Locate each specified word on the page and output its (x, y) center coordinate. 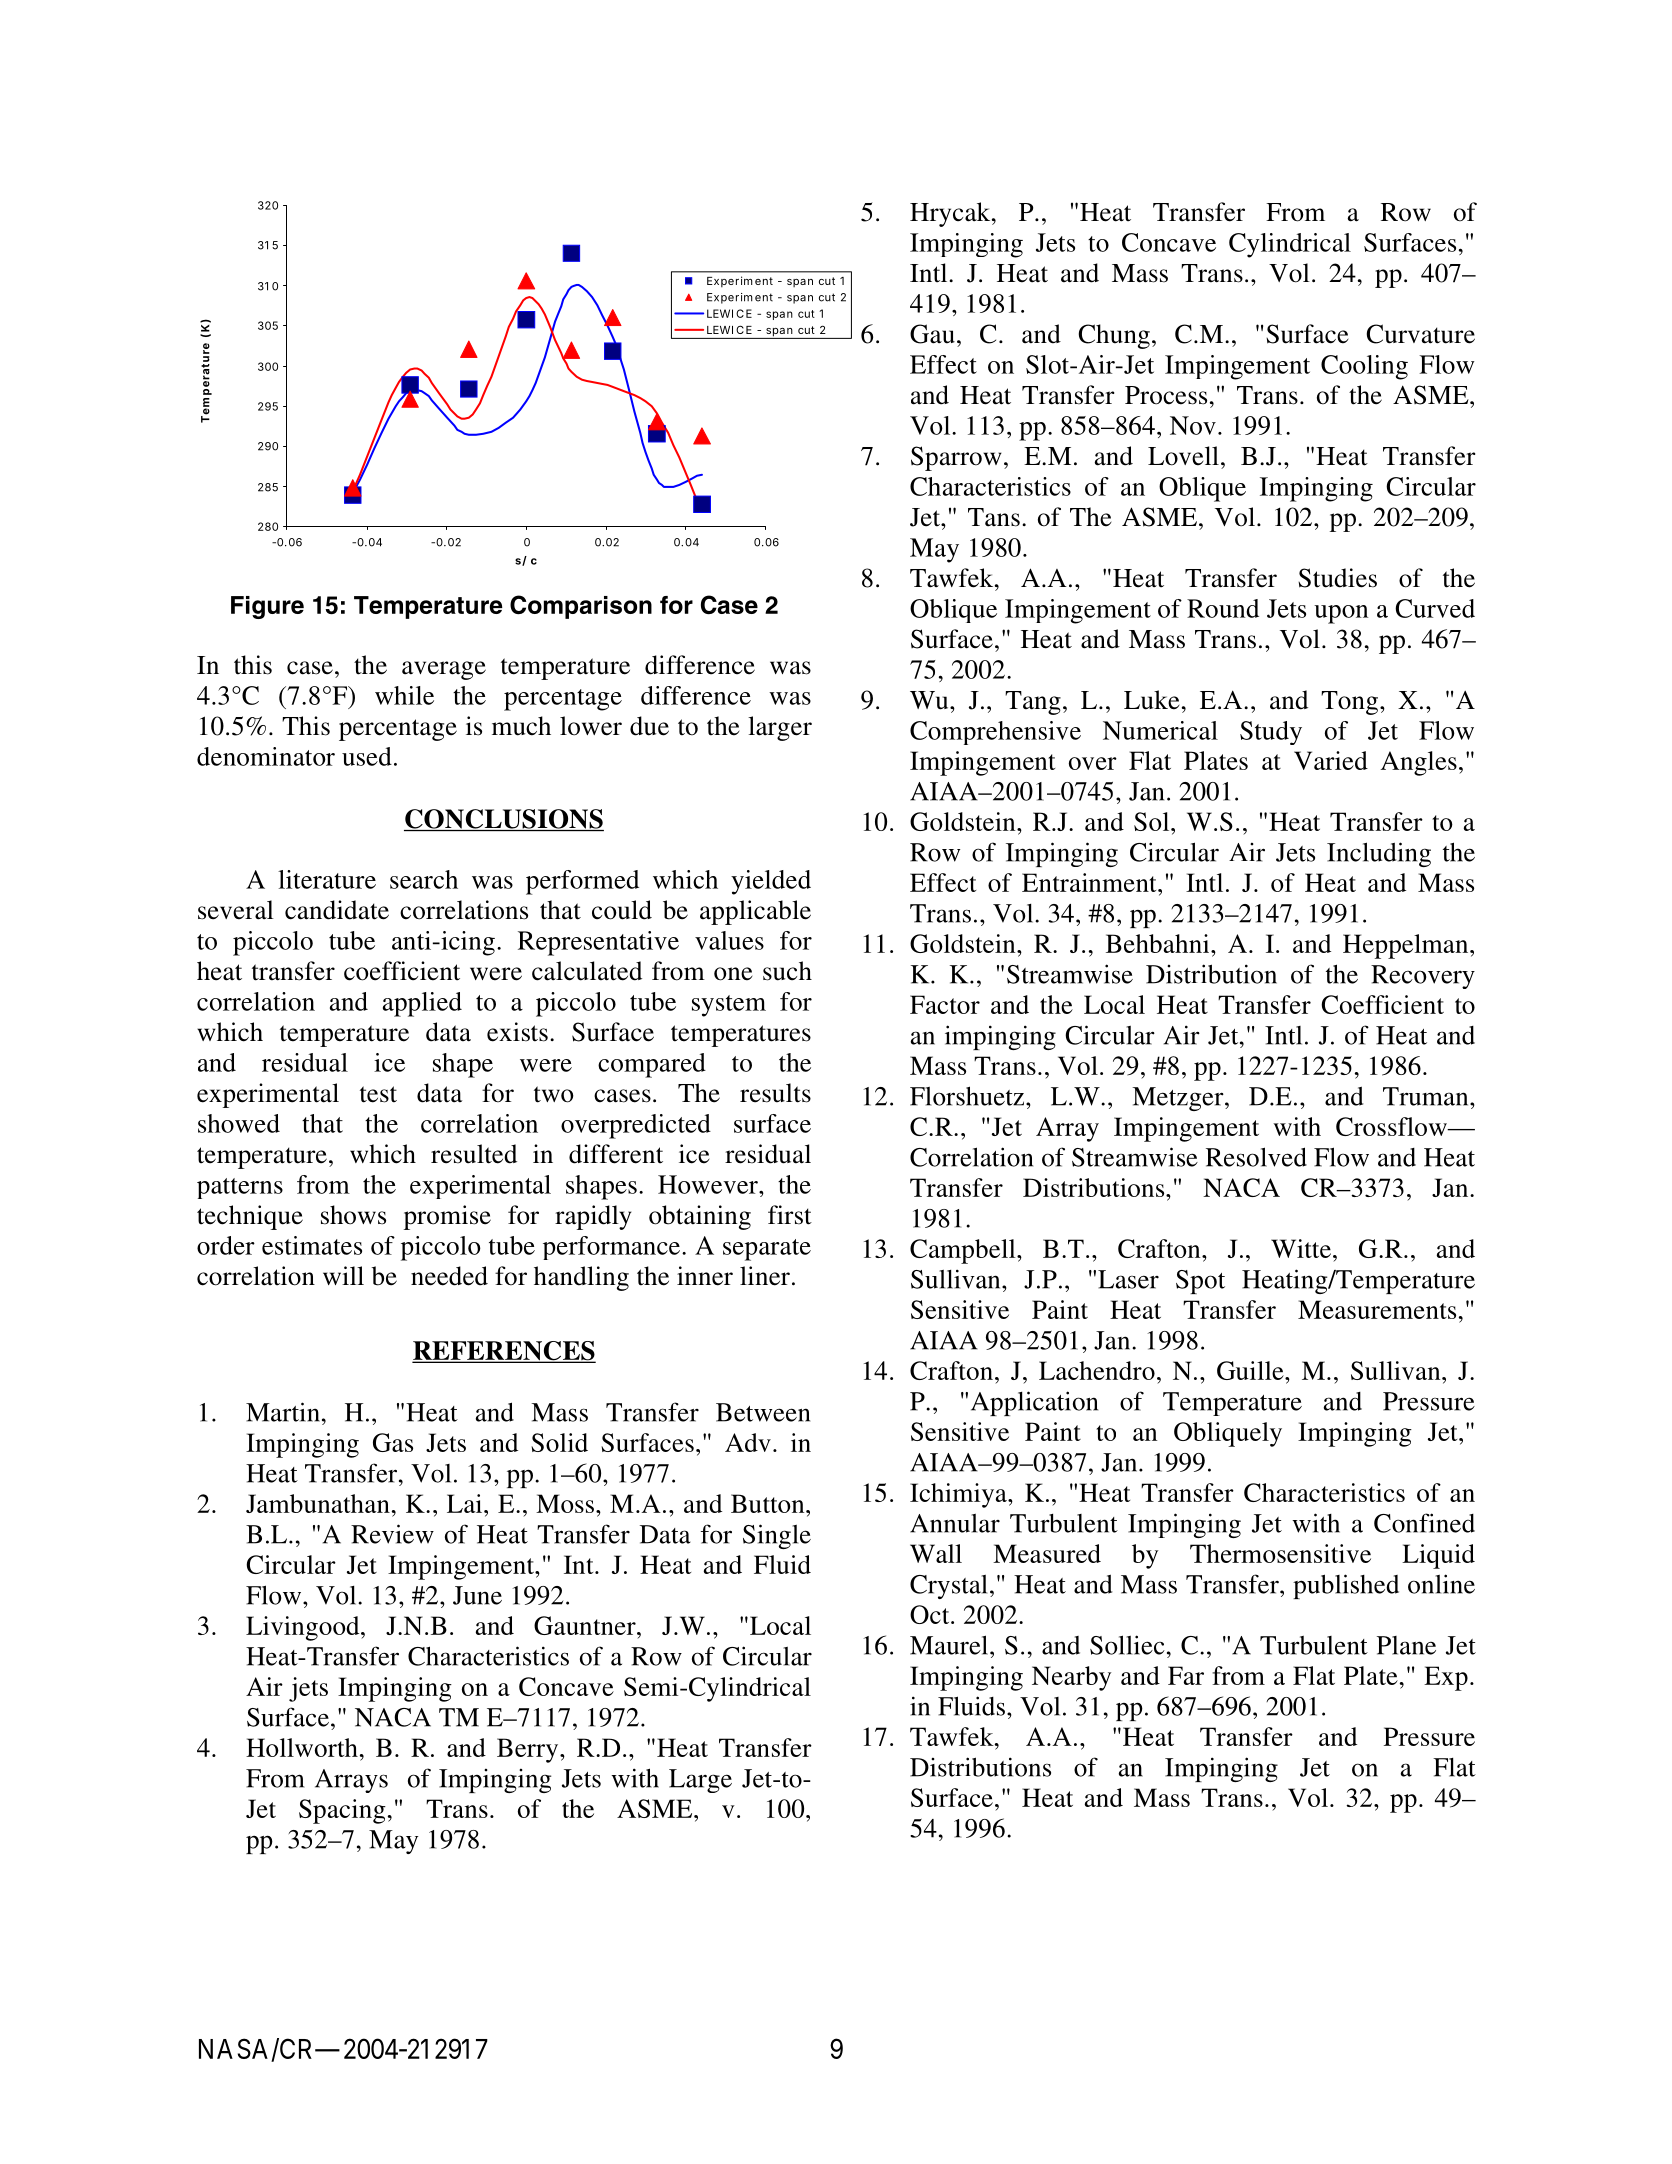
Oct (931, 1614)
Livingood (304, 1628)
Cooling (1364, 367)
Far (1186, 1675)
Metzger (1179, 1099)
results (775, 1093)
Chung (1114, 336)
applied (422, 1004)
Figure (267, 607)
